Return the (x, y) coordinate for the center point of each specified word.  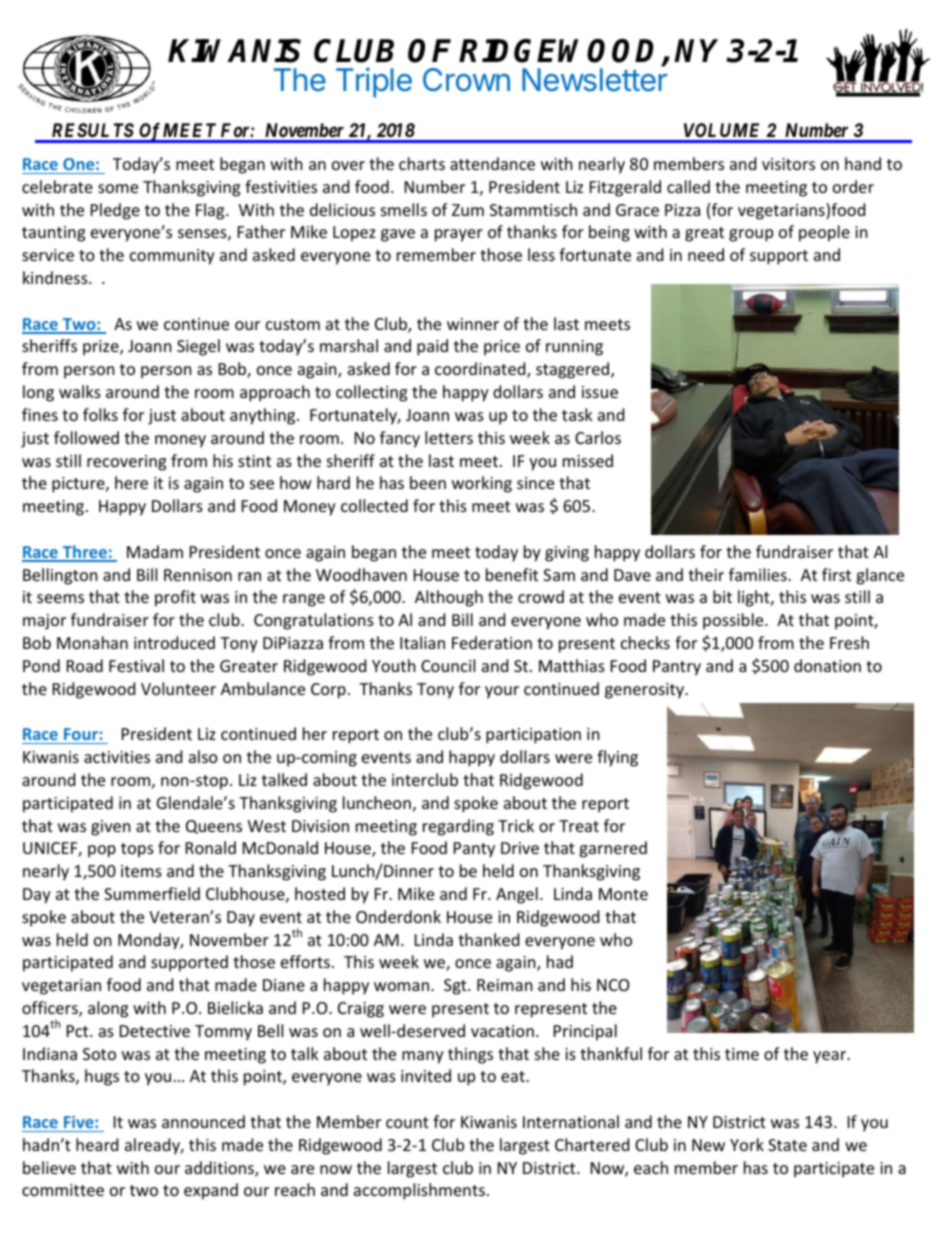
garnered (613, 849)
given (111, 828)
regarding (458, 827)
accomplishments (419, 1191)
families (759, 574)
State (787, 1145)
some (118, 188)
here (131, 482)
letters (449, 437)
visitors (788, 164)
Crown (466, 80)
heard (97, 1144)
